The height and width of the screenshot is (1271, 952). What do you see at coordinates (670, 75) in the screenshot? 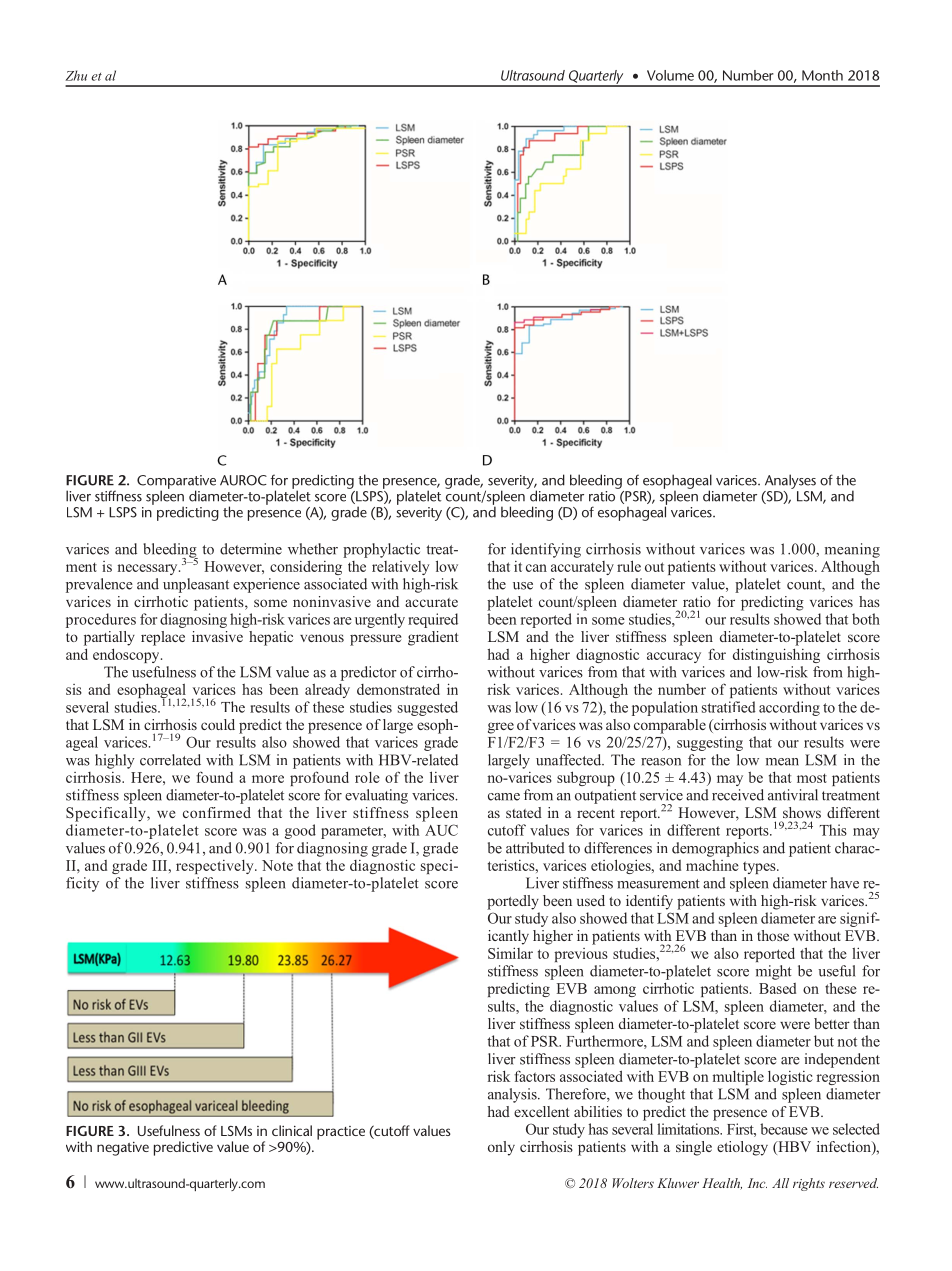
I see `Volume` at bounding box center [670, 75].
